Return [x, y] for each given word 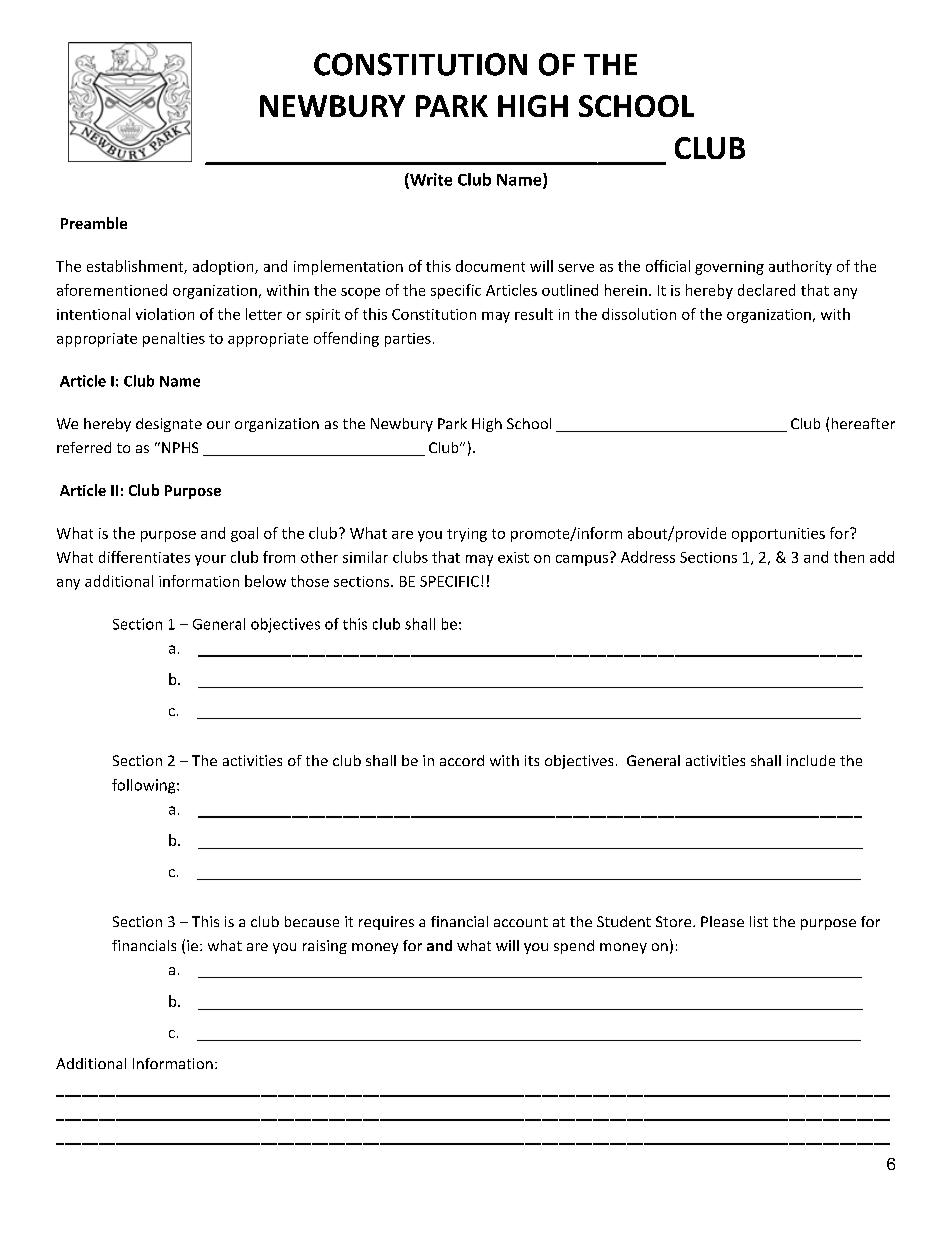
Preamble [94, 223]
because [312, 921]
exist [513, 557]
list [759, 921]
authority [800, 267]
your [210, 560]
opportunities [778, 535]
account [521, 922]
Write [430, 180]
